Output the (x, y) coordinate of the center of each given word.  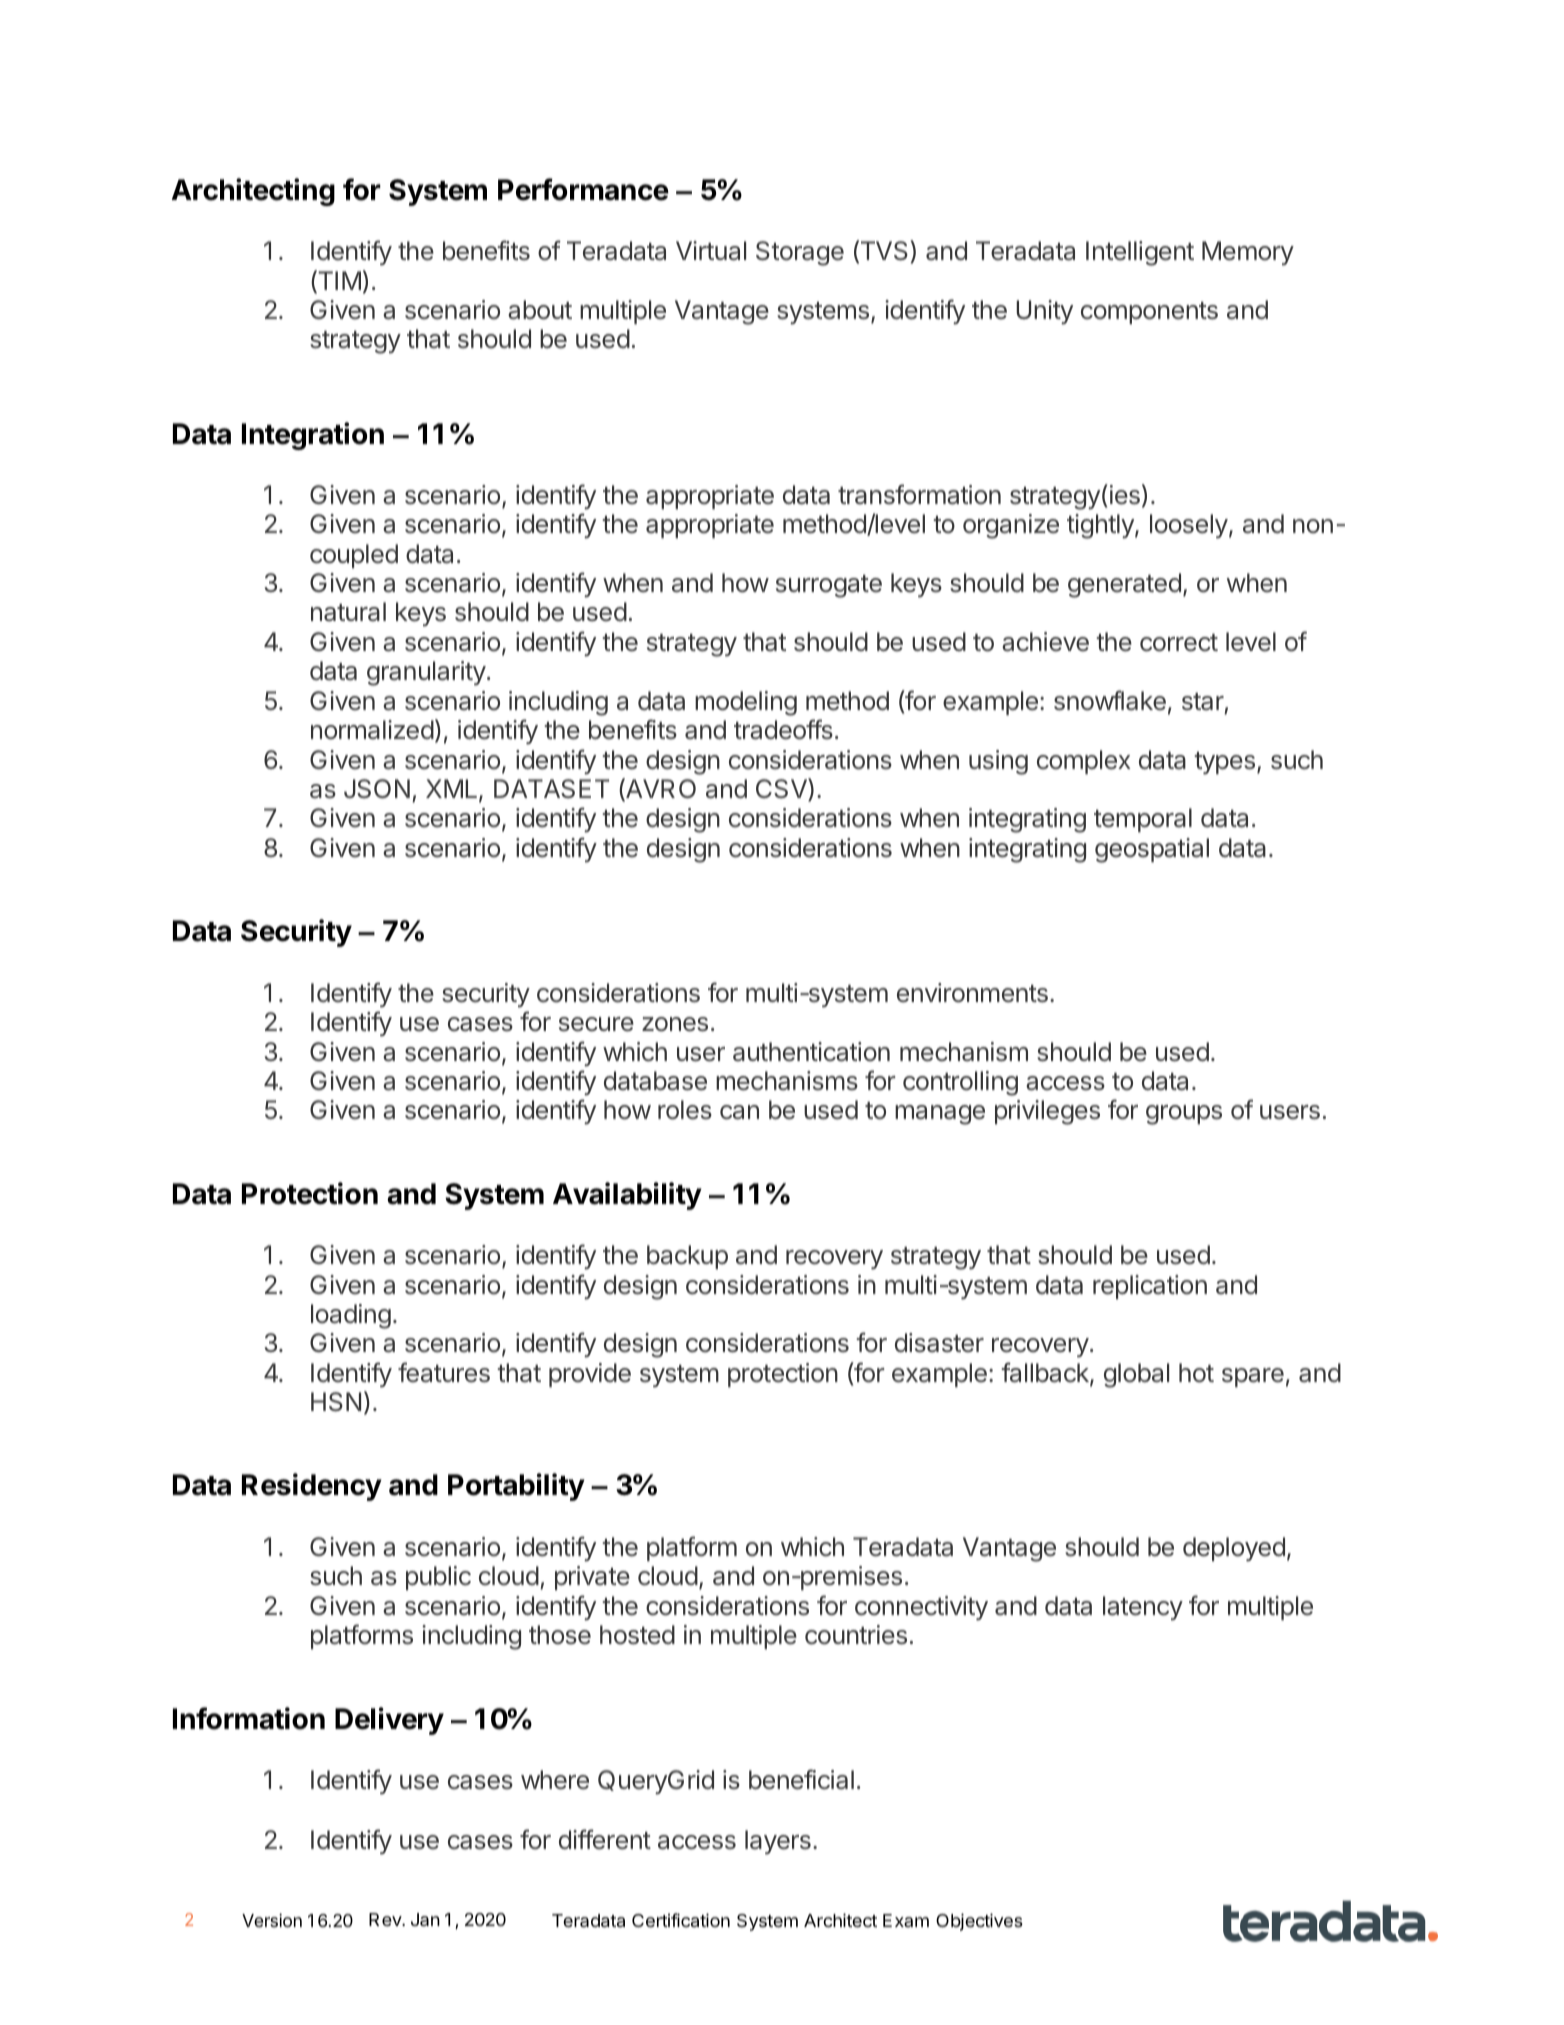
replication (1150, 1287)
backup (687, 1257)
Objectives (979, 1922)
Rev (386, 1919)
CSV (782, 789)
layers (778, 1842)
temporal (1143, 820)
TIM (338, 281)
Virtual (711, 251)
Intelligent (1140, 253)
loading (351, 1316)
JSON (377, 789)
